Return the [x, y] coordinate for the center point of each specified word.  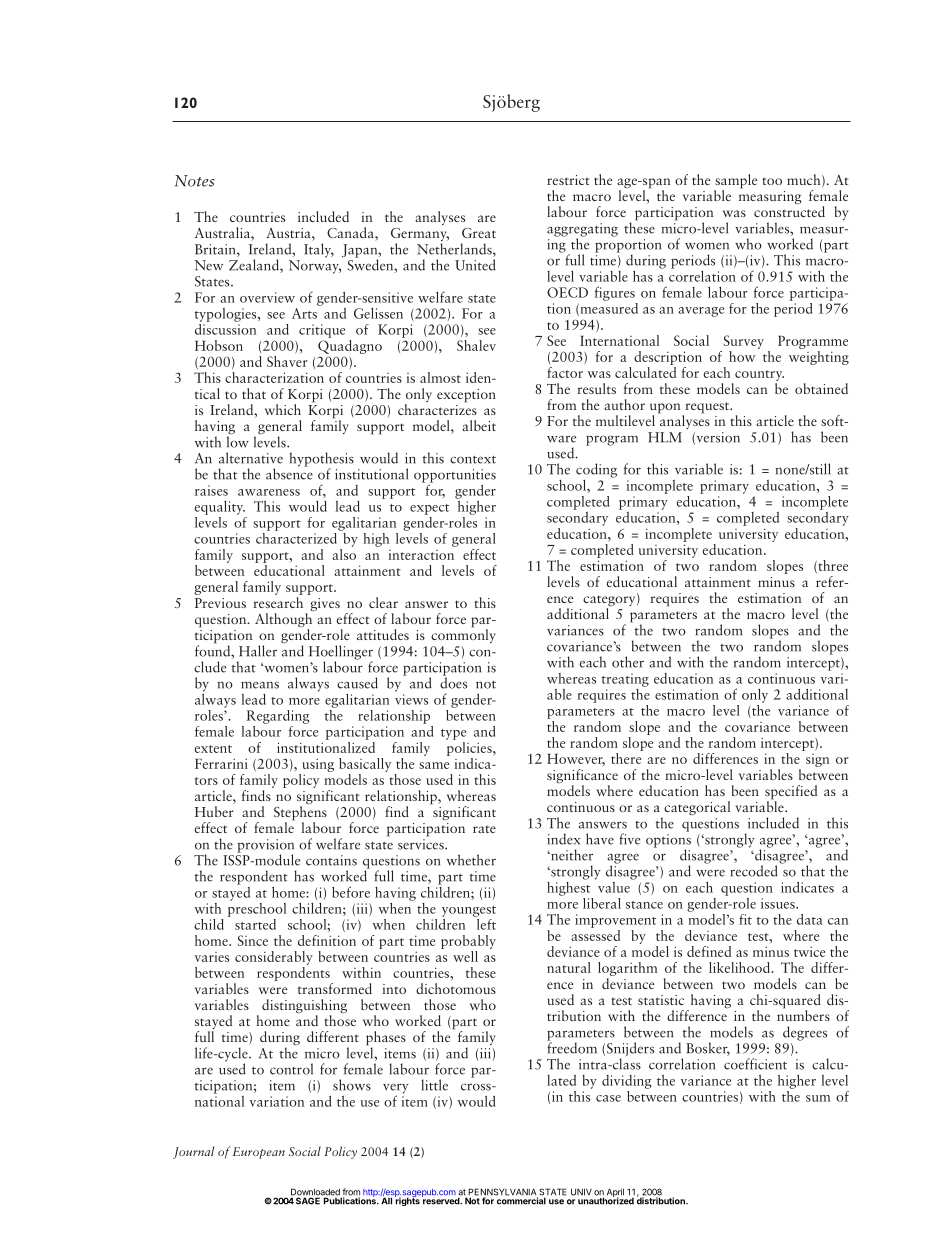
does [453, 682]
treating [625, 680]
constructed [789, 210]
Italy [319, 250]
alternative [251, 458]
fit [745, 919]
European [259, 1153]
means [260, 685]
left [485, 923]
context [473, 460]
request [707, 409]
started [255, 924]
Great [479, 233]
